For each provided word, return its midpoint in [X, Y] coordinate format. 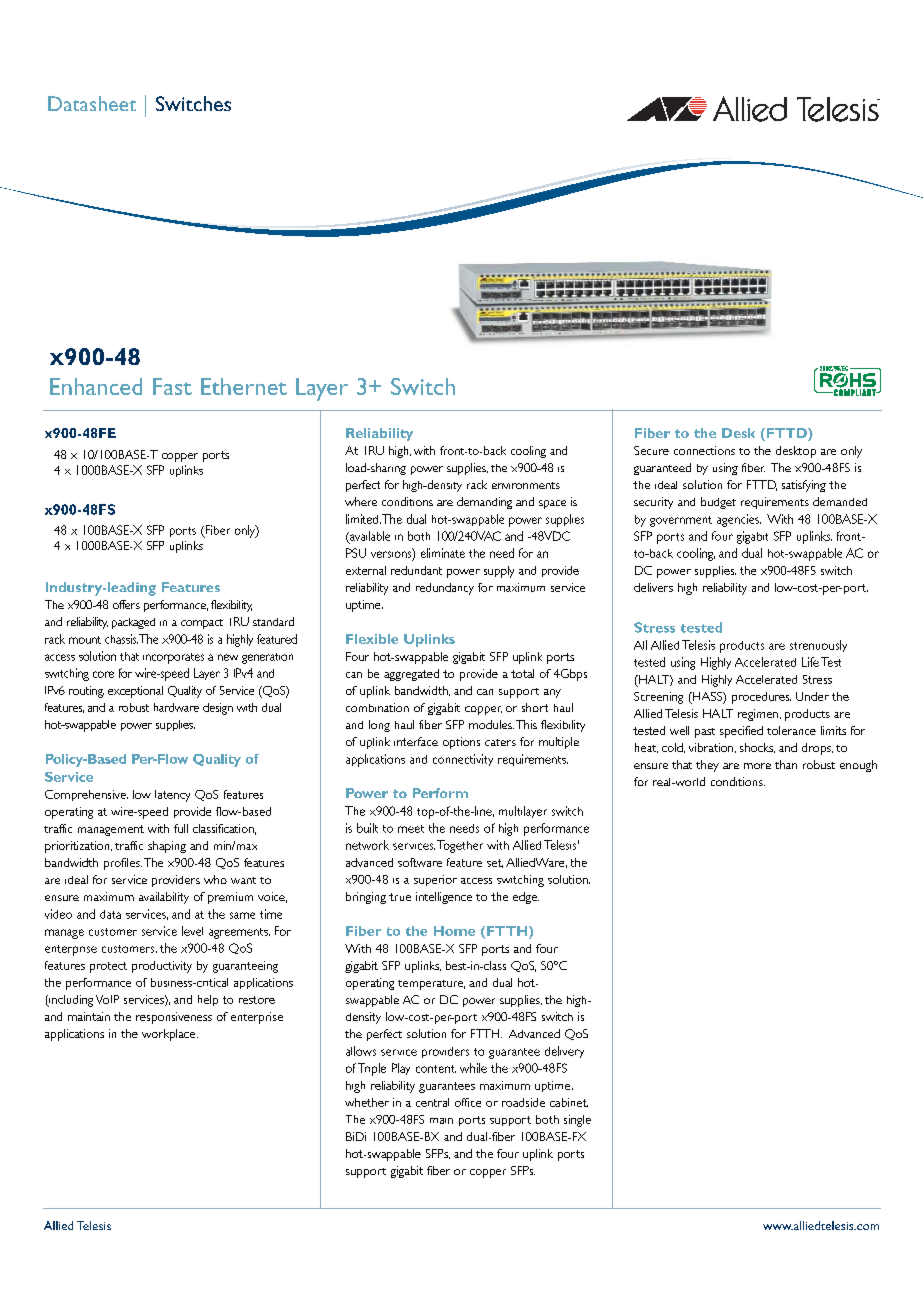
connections [704, 450]
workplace [170, 1035]
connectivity [463, 760]
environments [526, 485]
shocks [757, 748]
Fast [172, 386]
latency [172, 796]
